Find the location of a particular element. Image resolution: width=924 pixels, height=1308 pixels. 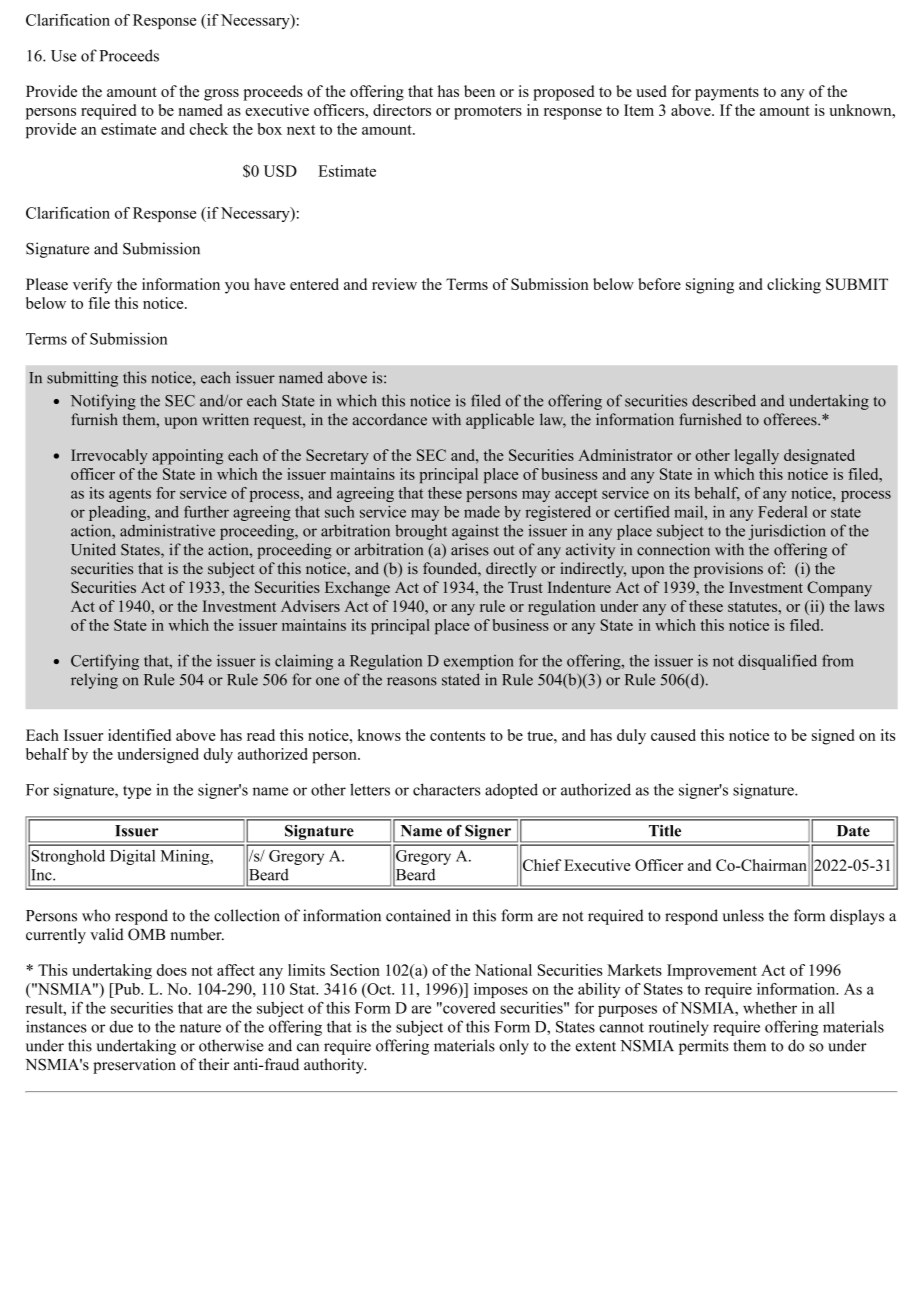

made is located at coordinates (482, 512).
